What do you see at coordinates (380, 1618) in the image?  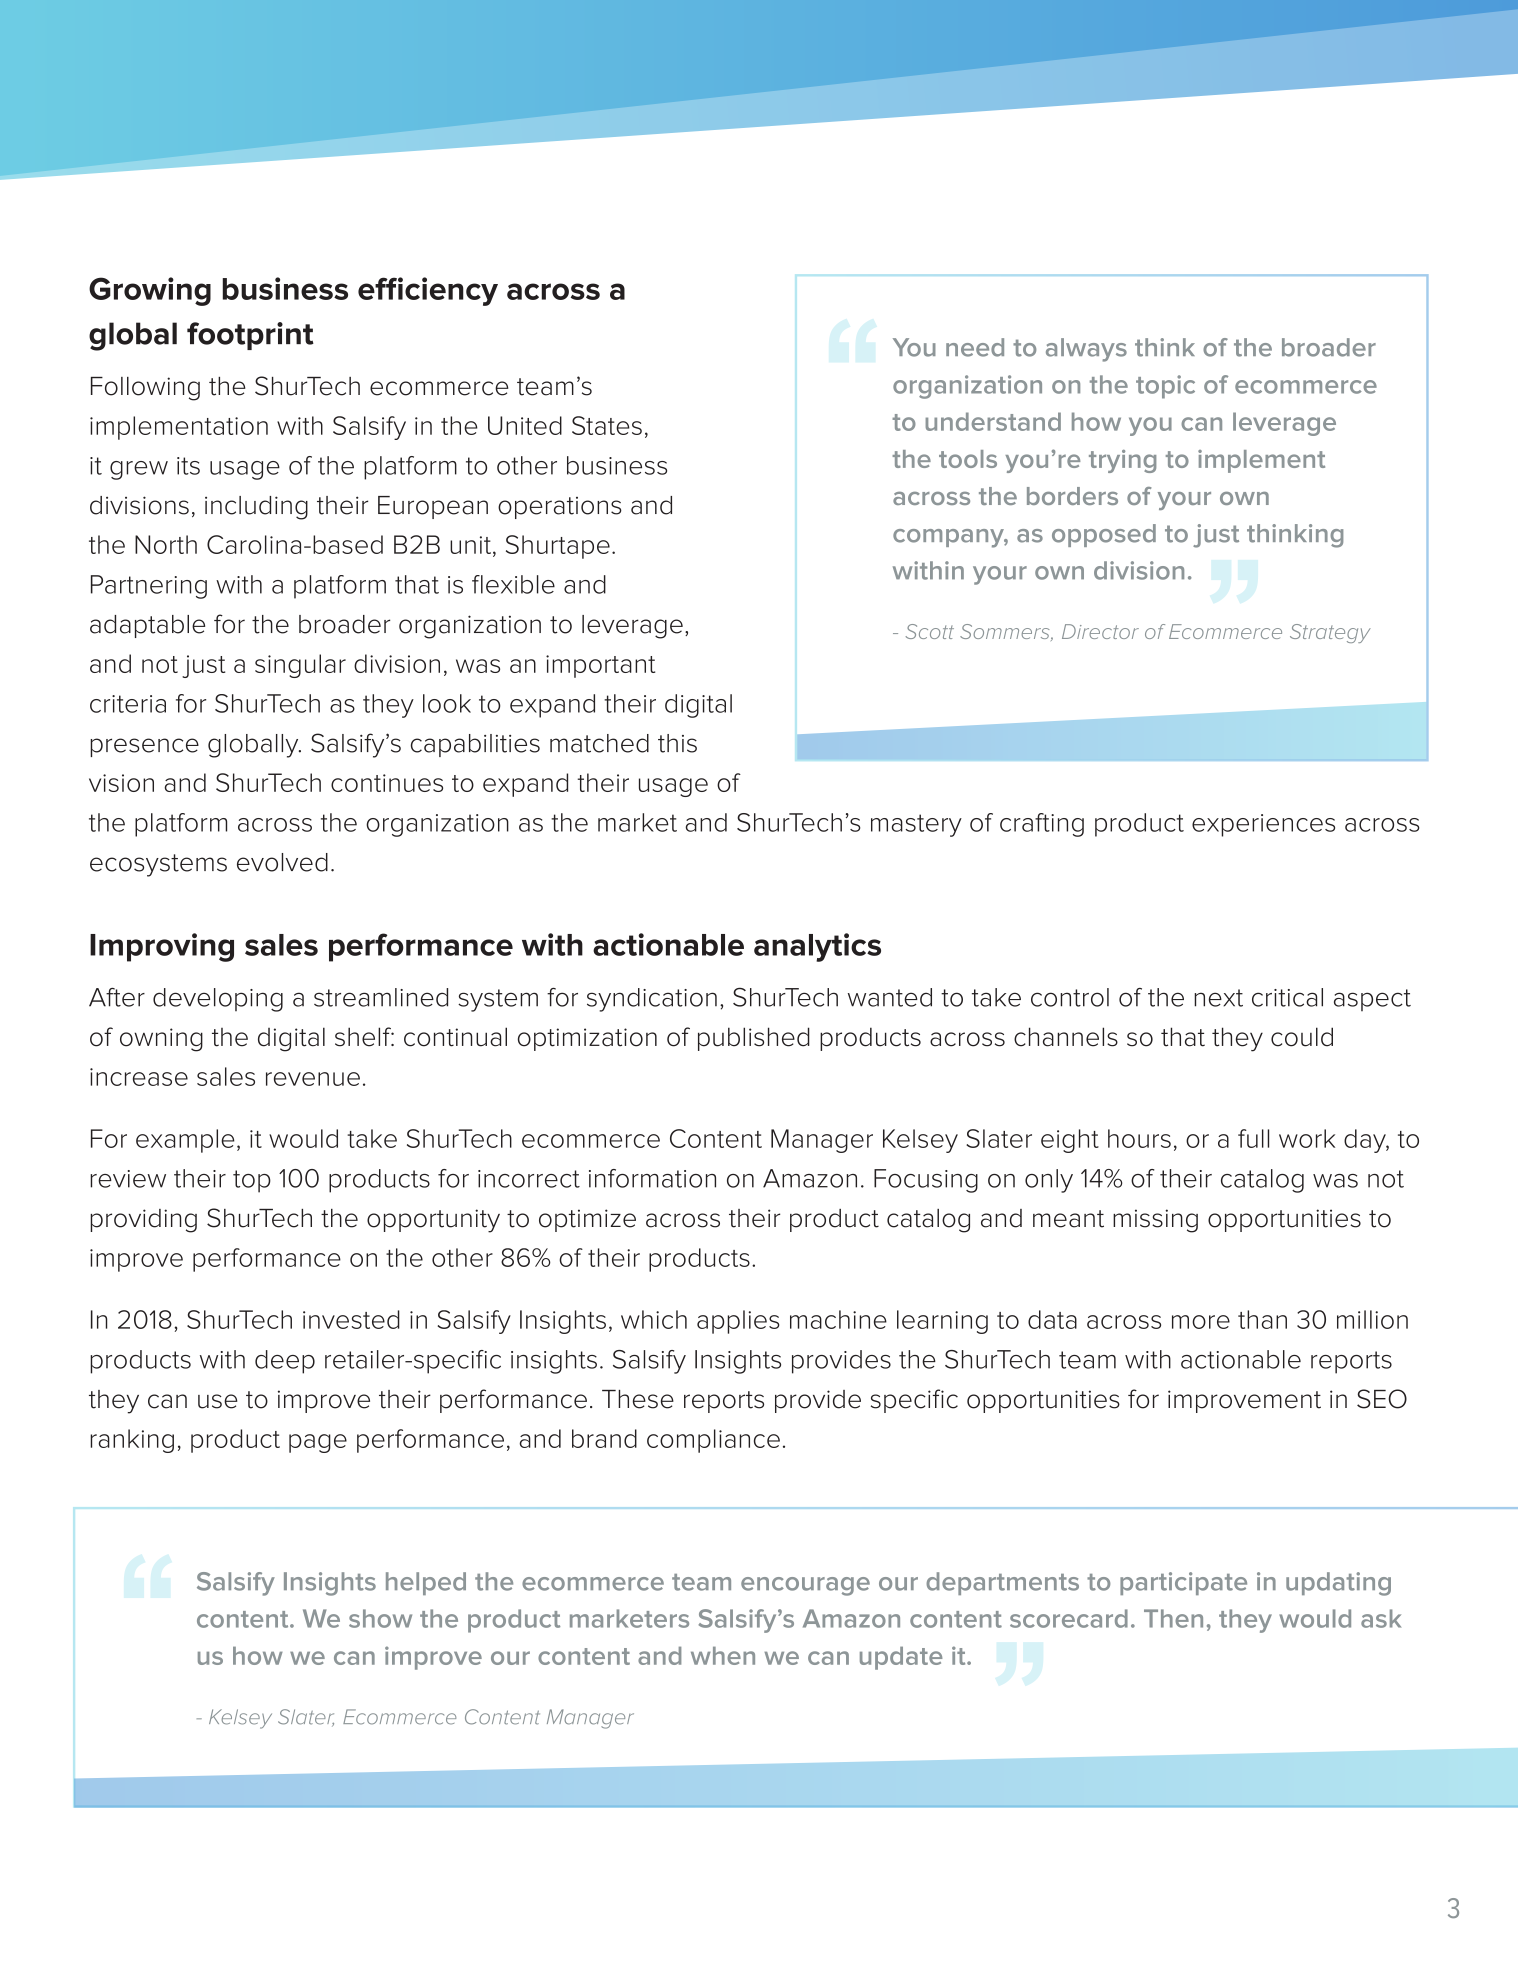 I see `show` at bounding box center [380, 1618].
